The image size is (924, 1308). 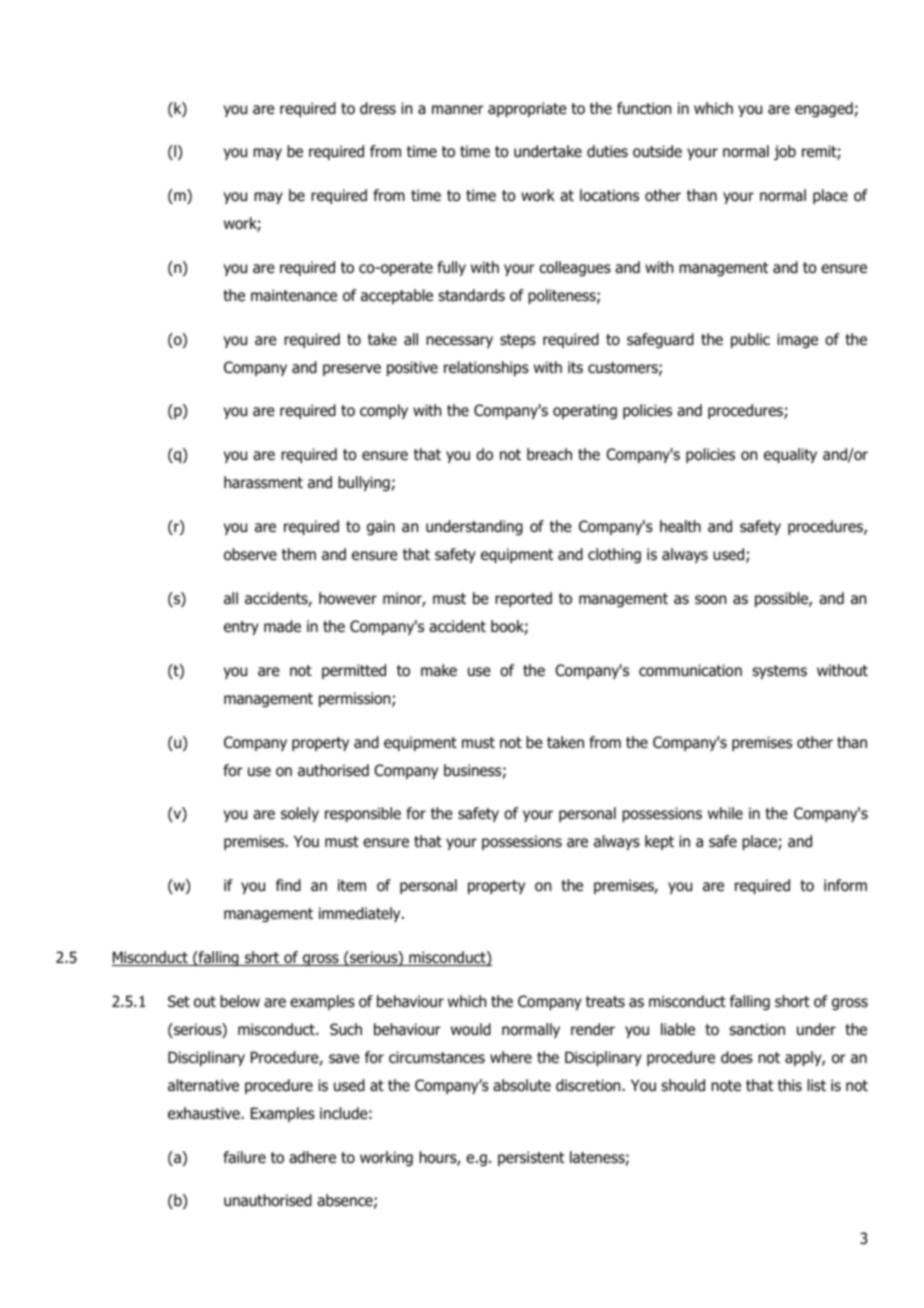 What do you see at coordinates (659, 842) in the page?
I see `kept` at bounding box center [659, 842].
